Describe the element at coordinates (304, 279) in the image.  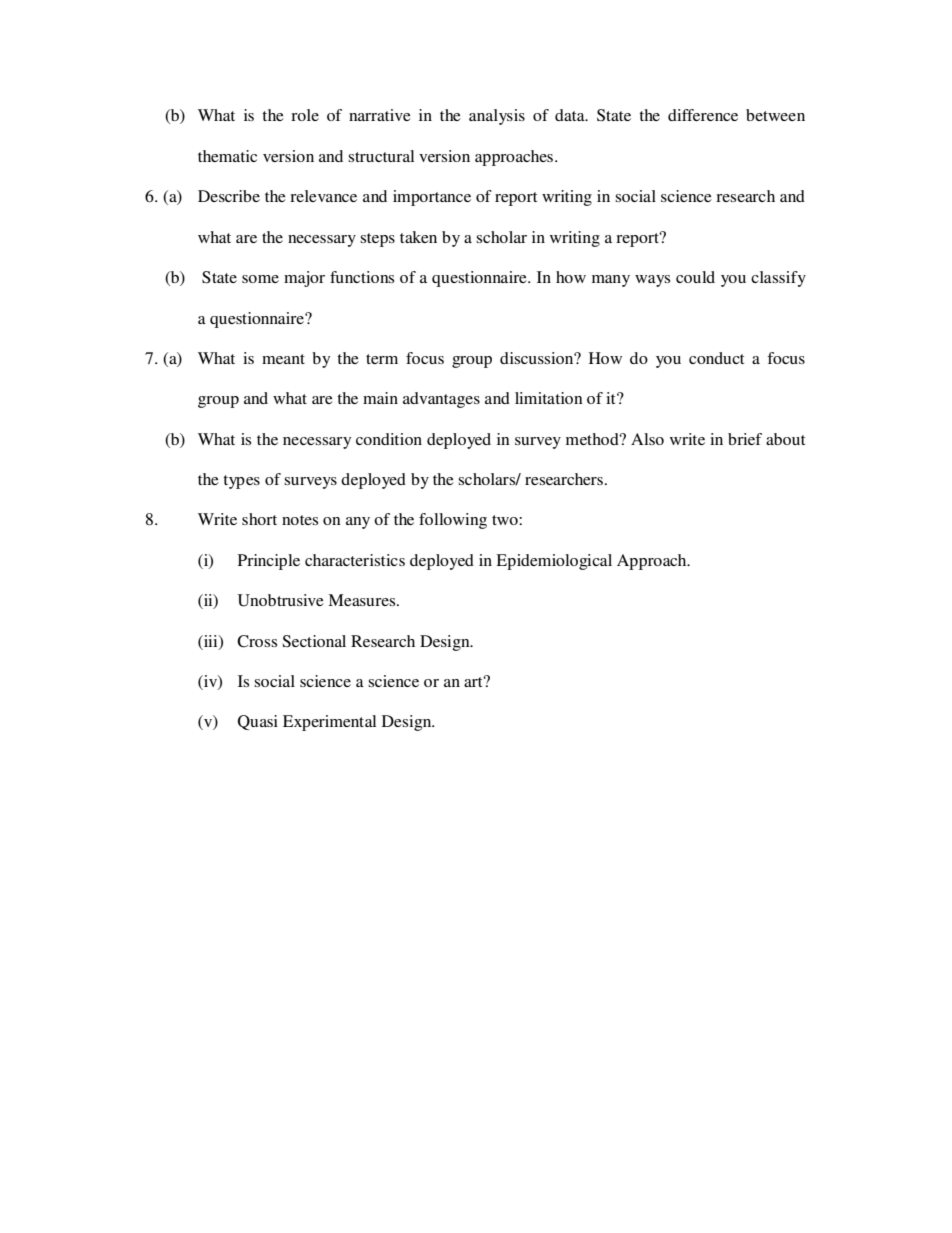
I see `major` at that location.
